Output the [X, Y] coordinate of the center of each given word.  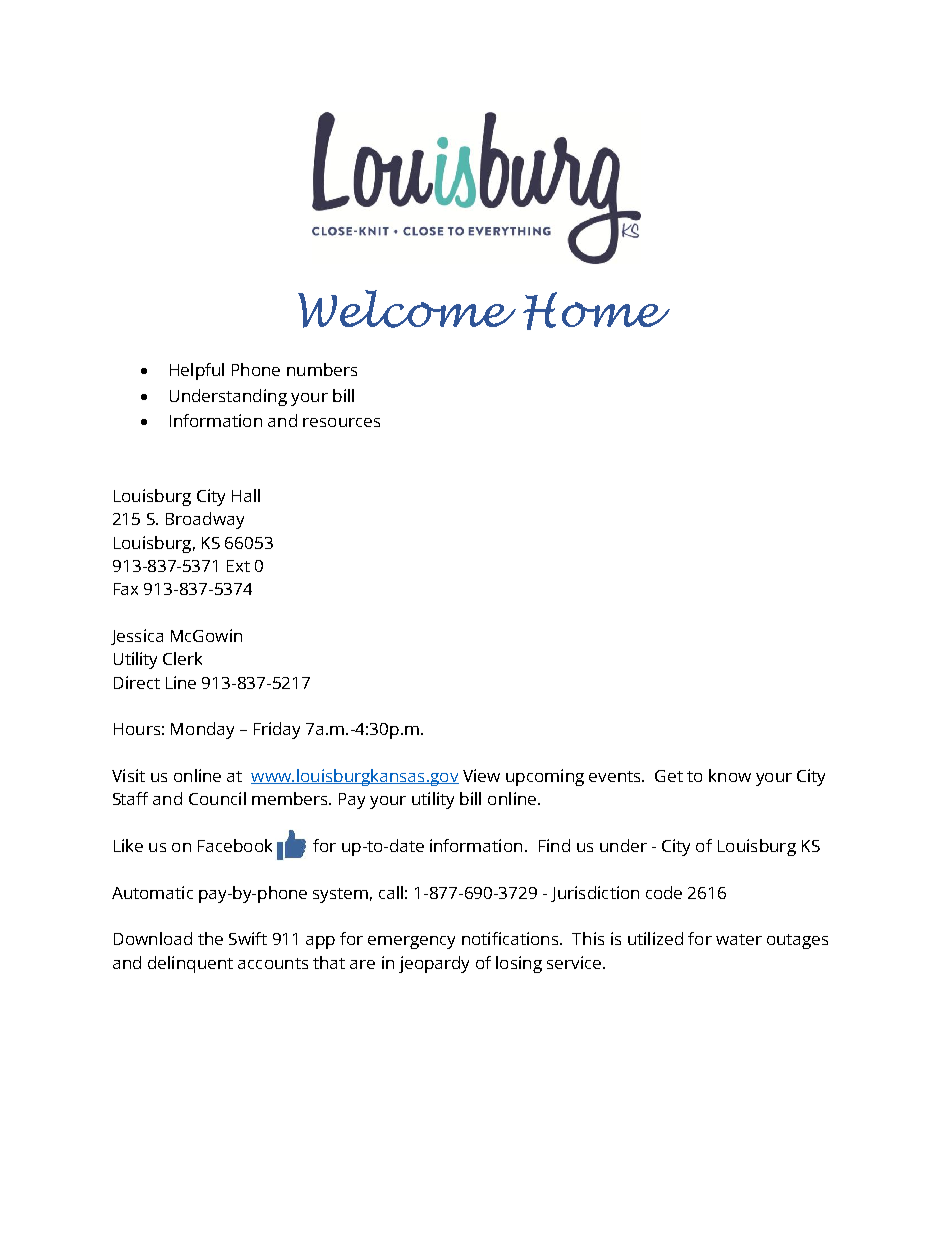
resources [341, 422]
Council [217, 798]
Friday [277, 730]
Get [669, 776]
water [739, 939]
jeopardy [434, 964]
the [210, 938]
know [730, 775]
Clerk [182, 658]
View [481, 775]
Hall [246, 495]
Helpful [197, 371]
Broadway [205, 520]
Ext [238, 566]
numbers [322, 369]
